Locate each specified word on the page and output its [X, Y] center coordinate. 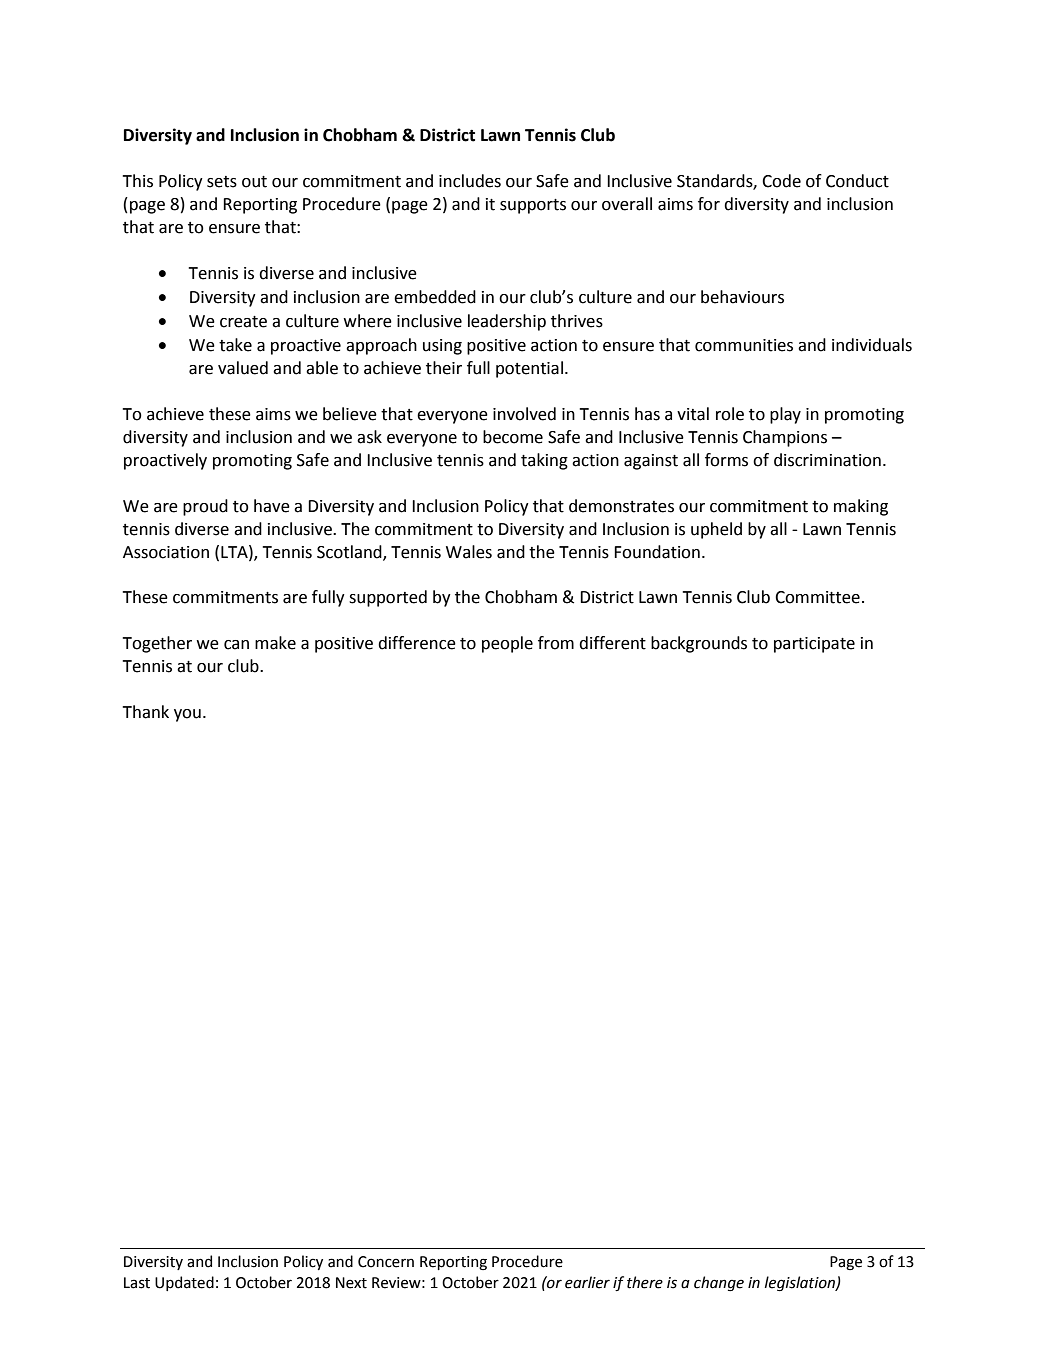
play [785, 415]
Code [781, 181]
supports [533, 206]
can [236, 645]
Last [137, 1283]
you [187, 715]
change [719, 1283]
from [556, 643]
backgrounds [699, 644]
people [507, 644]
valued [243, 368]
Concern [386, 1262]
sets [222, 182]
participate [814, 645]
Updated [184, 1283]
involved [524, 414]
